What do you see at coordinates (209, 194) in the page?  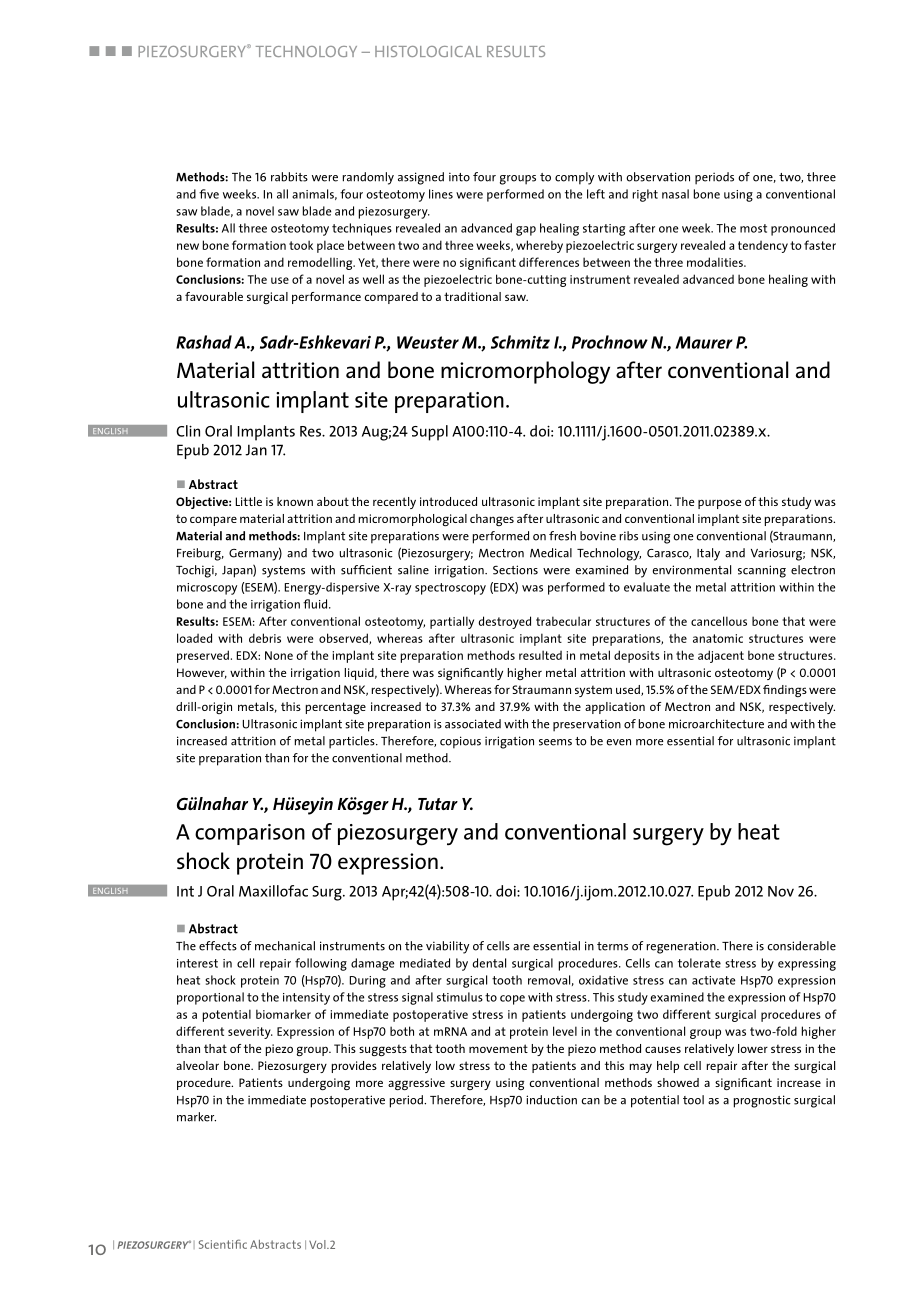 I see `five` at bounding box center [209, 194].
